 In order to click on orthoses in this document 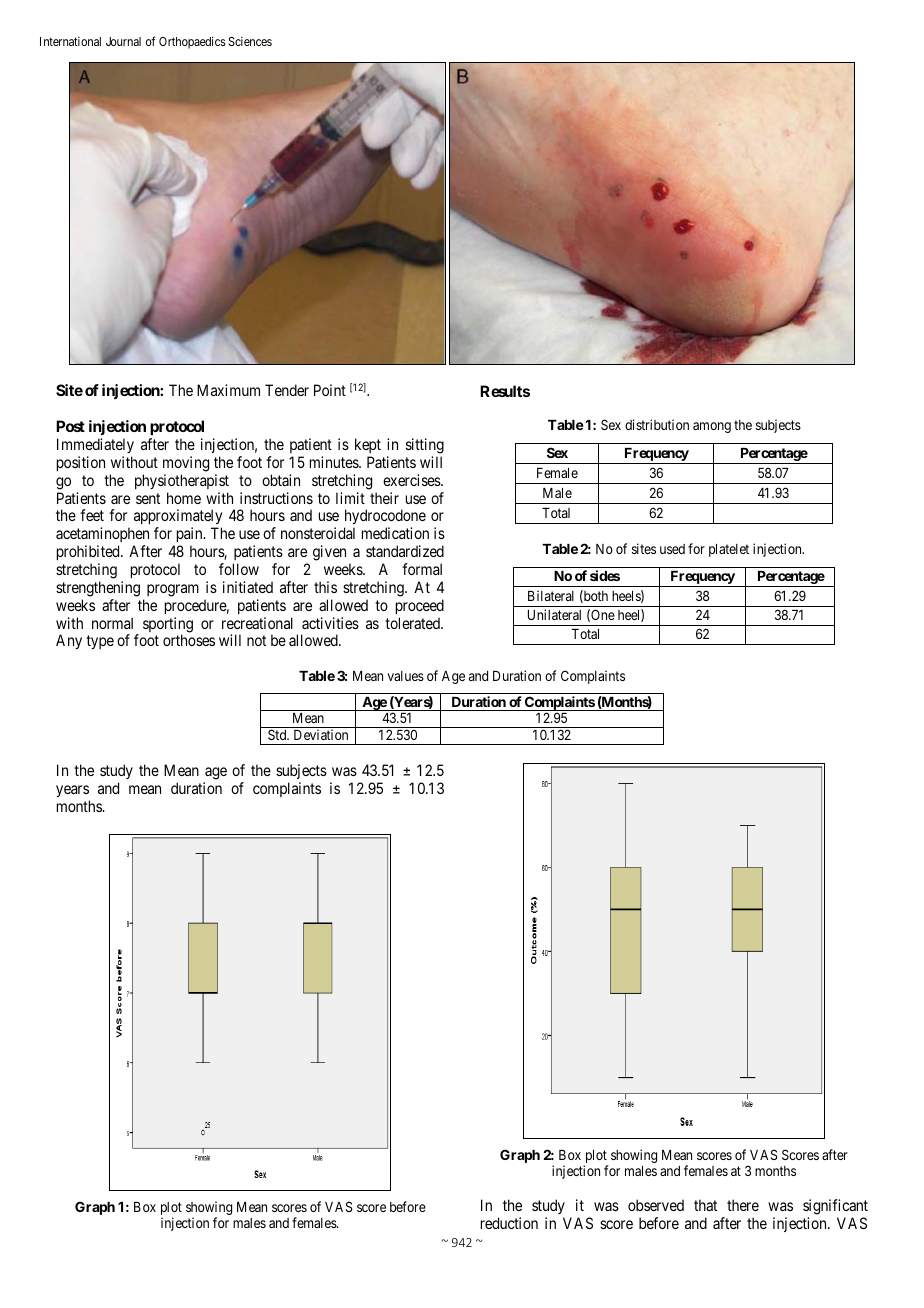, I will do `click(189, 640)`.
